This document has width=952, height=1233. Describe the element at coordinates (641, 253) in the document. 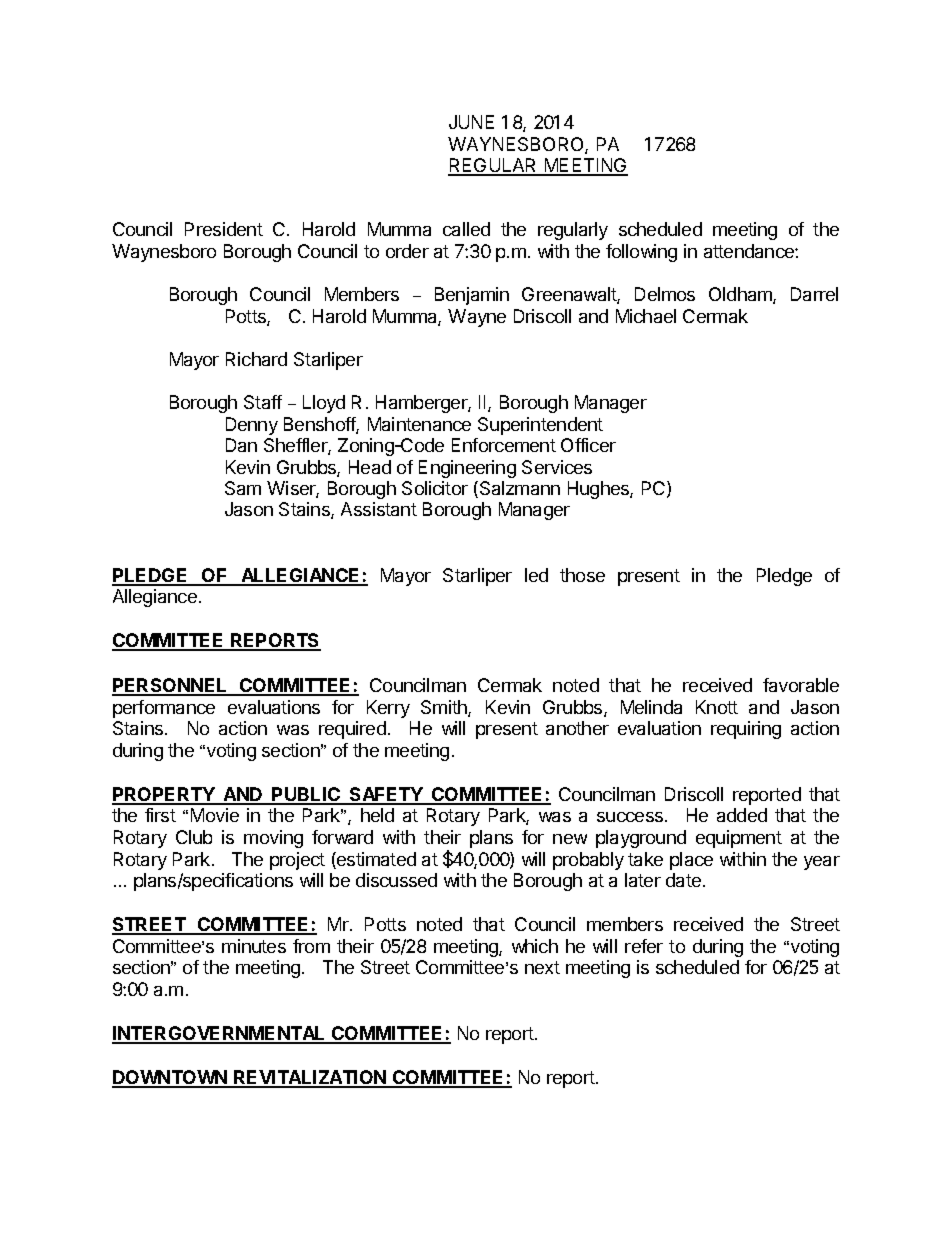

I see `following` at that location.
